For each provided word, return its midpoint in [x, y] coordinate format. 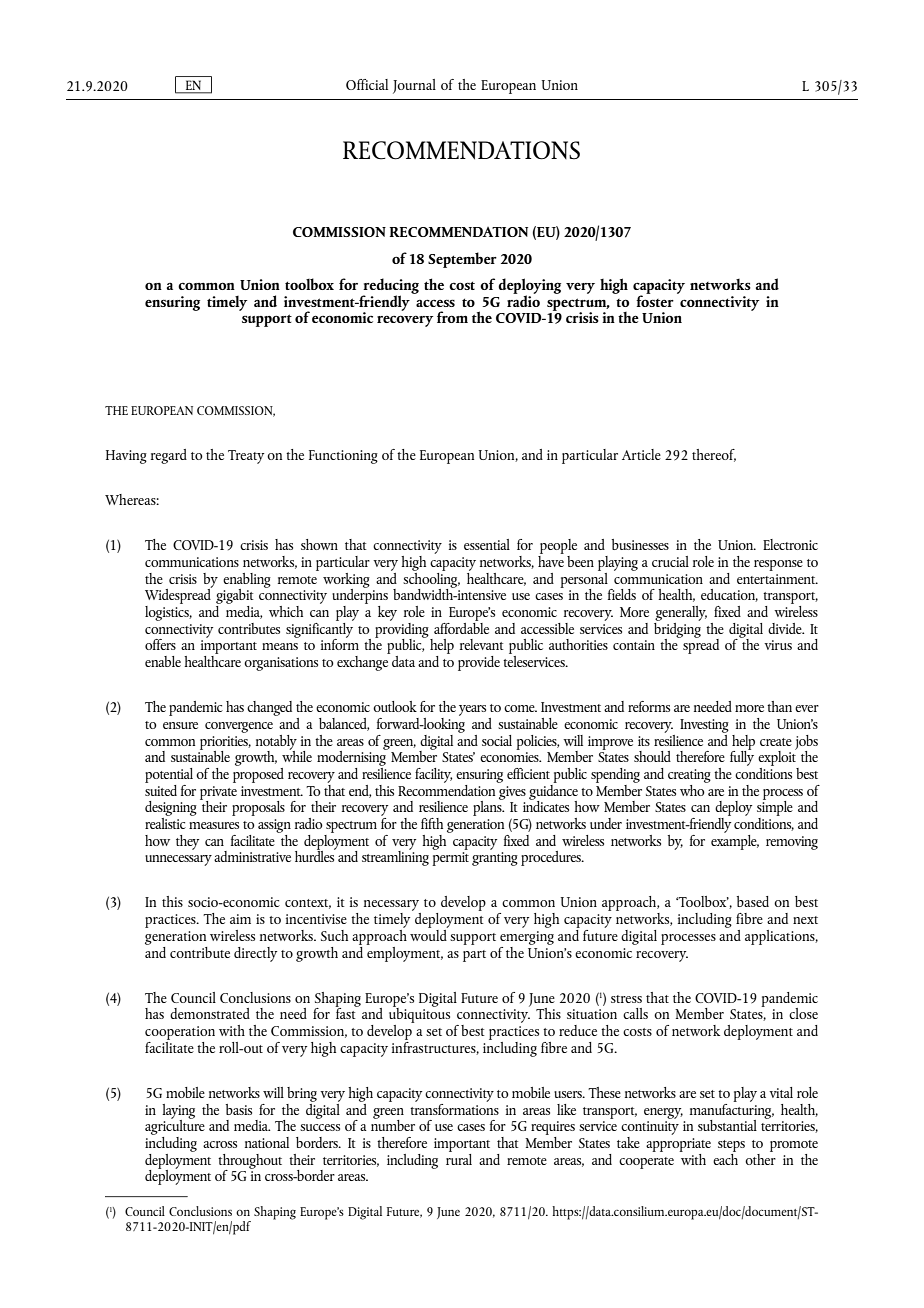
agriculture [175, 1127]
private [218, 794]
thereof [714, 455]
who [693, 789]
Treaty [246, 457]
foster [655, 300]
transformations [454, 1108]
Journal [414, 86]
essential [487, 544]
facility [433, 775]
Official [367, 84]
